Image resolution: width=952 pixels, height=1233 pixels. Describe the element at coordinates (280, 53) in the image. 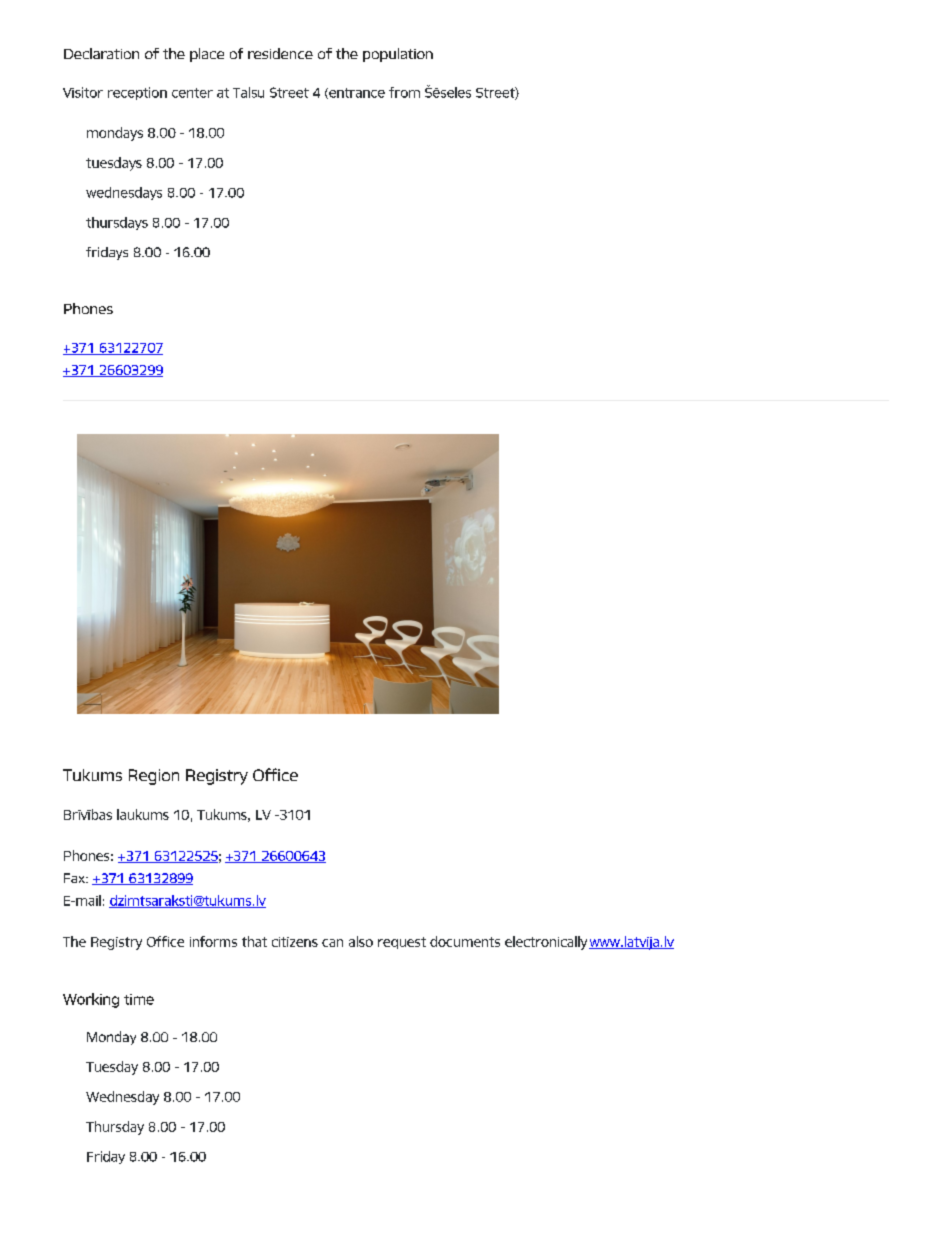

I see `residence` at that location.
